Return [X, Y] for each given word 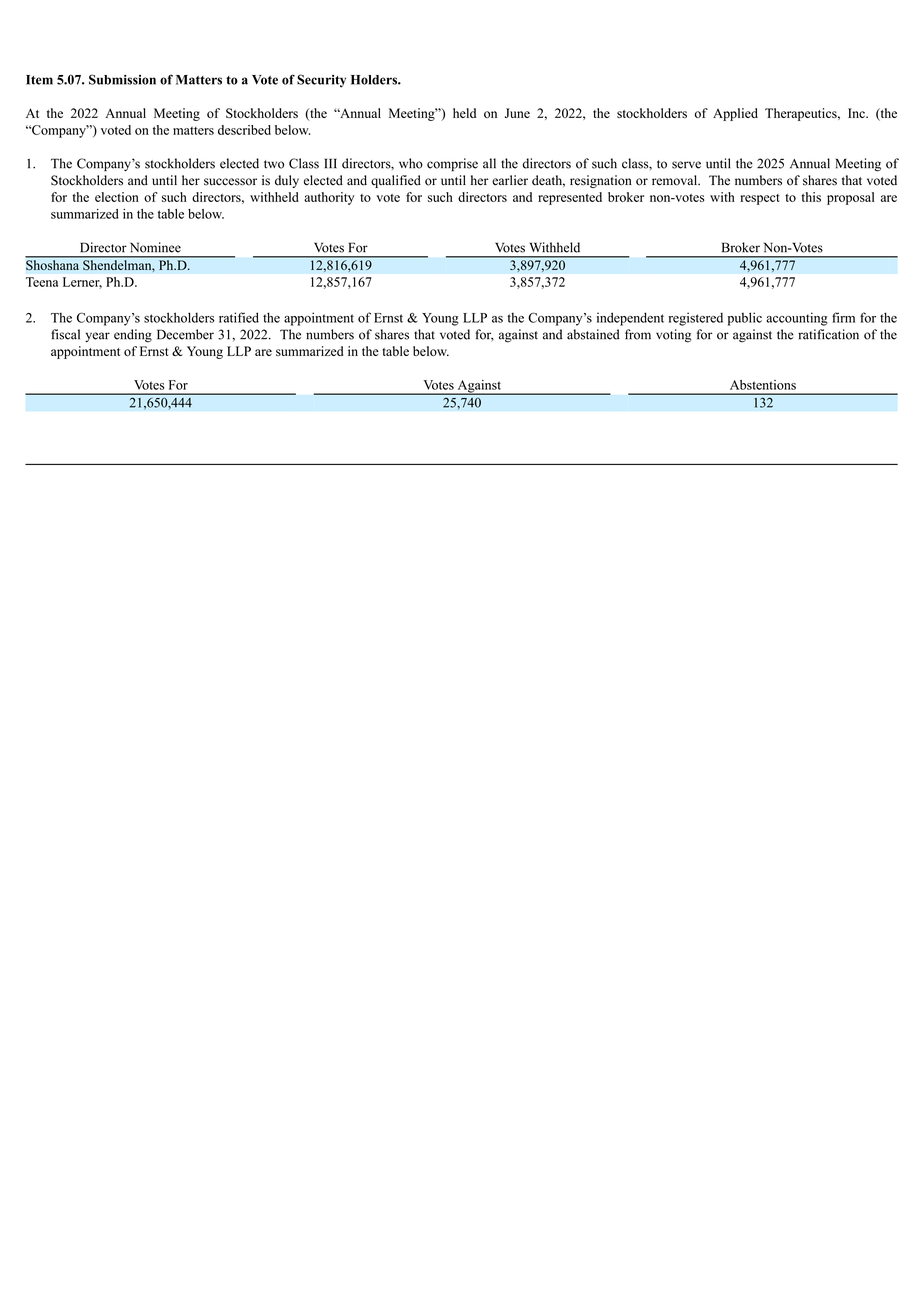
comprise [452, 164]
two [274, 164]
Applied [735, 114]
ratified [239, 317]
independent [630, 319]
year [97, 337]
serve [686, 165]
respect [760, 199]
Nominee [155, 247]
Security [321, 81]
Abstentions [763, 385]
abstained [593, 334]
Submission [122, 79]
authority [329, 198]
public [745, 319]
